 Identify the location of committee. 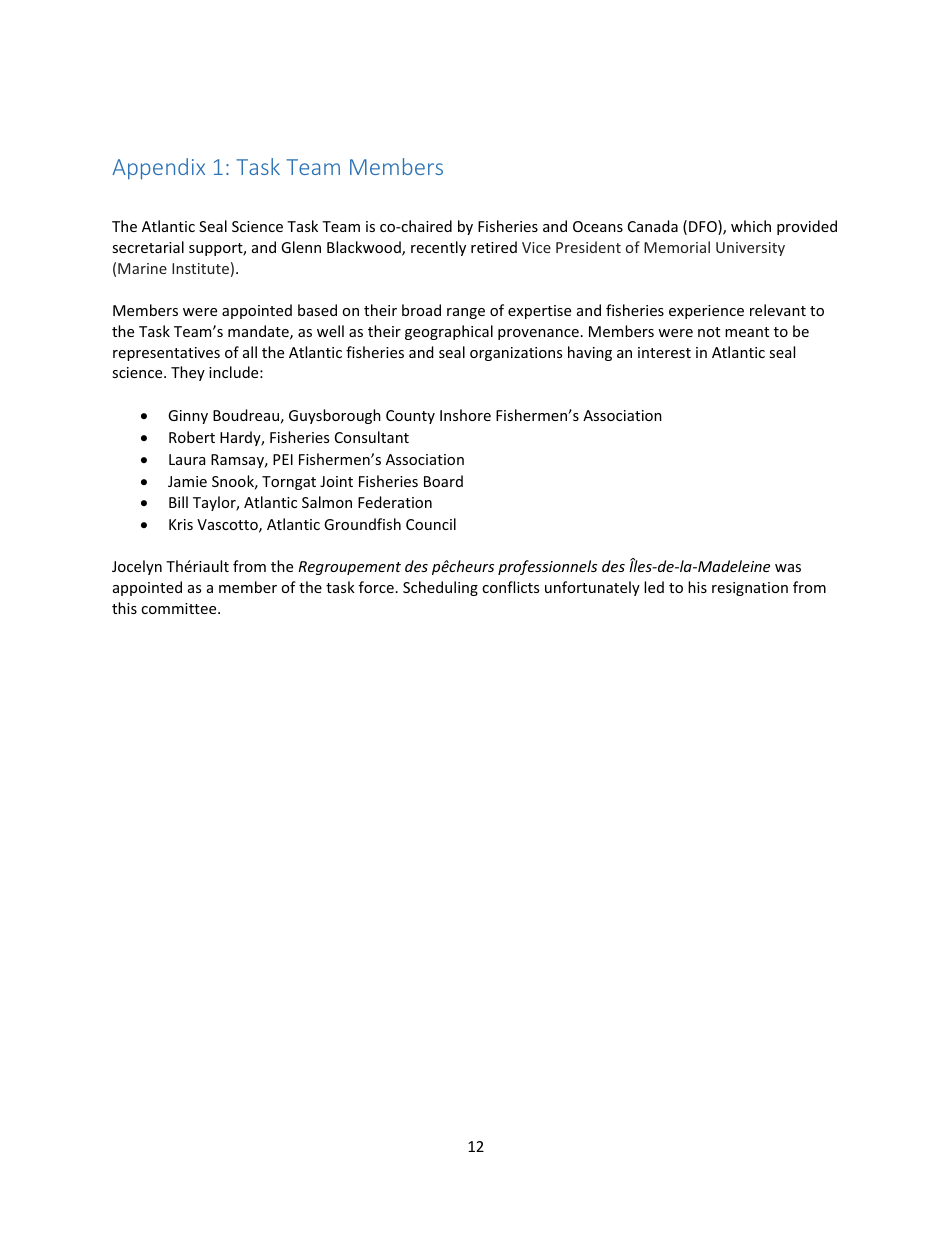
(180, 608).
